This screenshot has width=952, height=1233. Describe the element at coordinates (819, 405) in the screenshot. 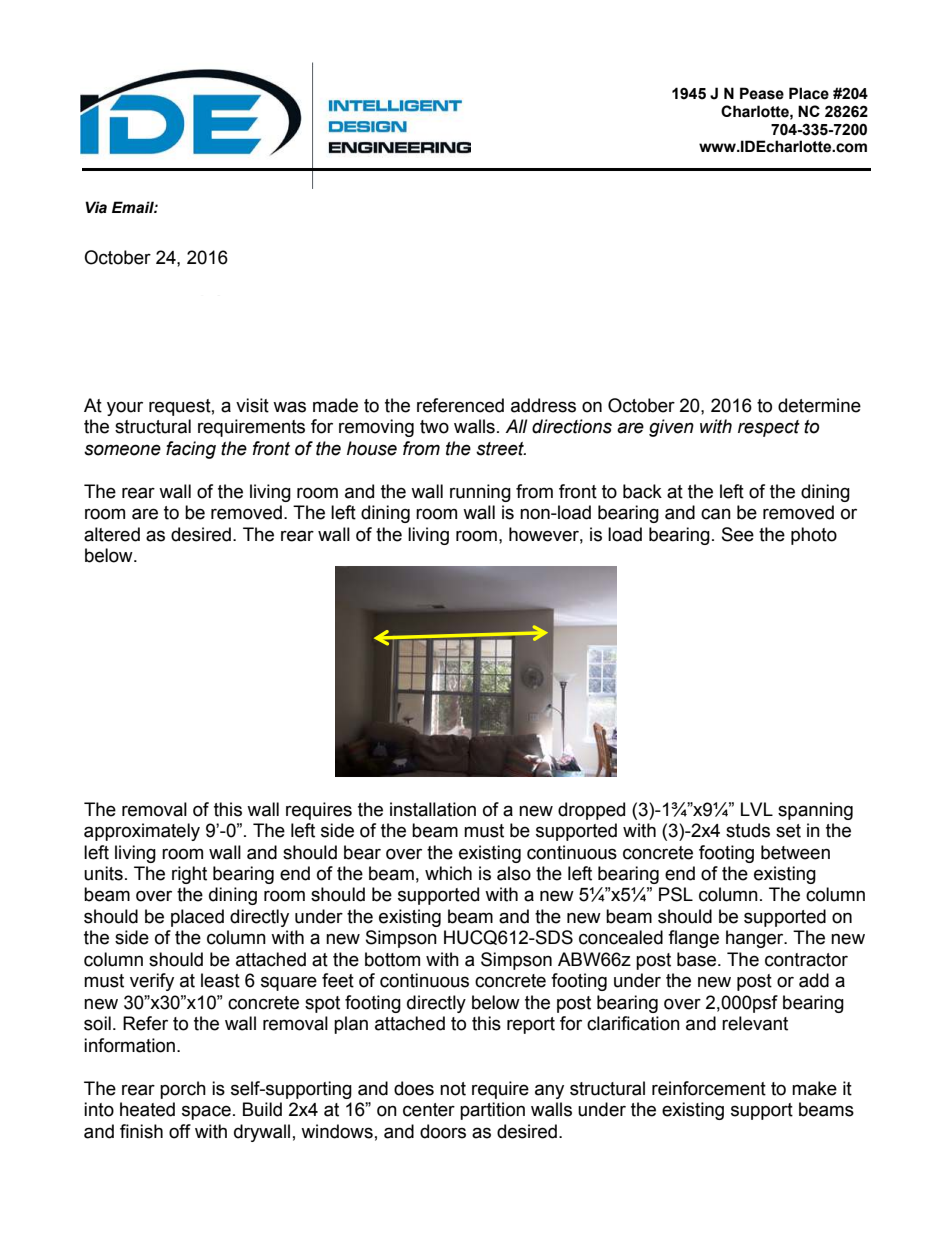

I see `determine` at that location.
